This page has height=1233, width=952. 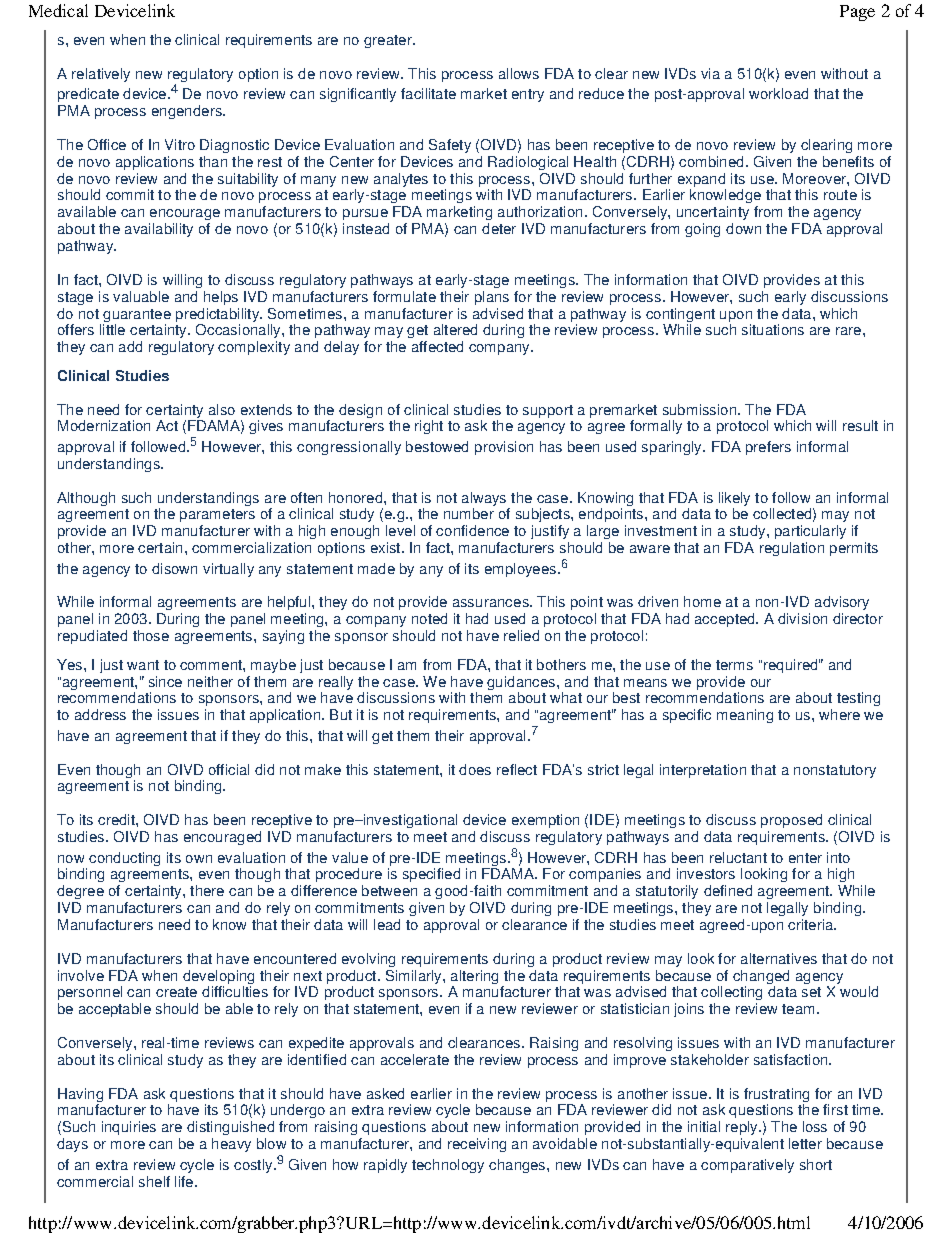 What do you see at coordinates (159, 230) in the page?
I see `availability` at bounding box center [159, 230].
